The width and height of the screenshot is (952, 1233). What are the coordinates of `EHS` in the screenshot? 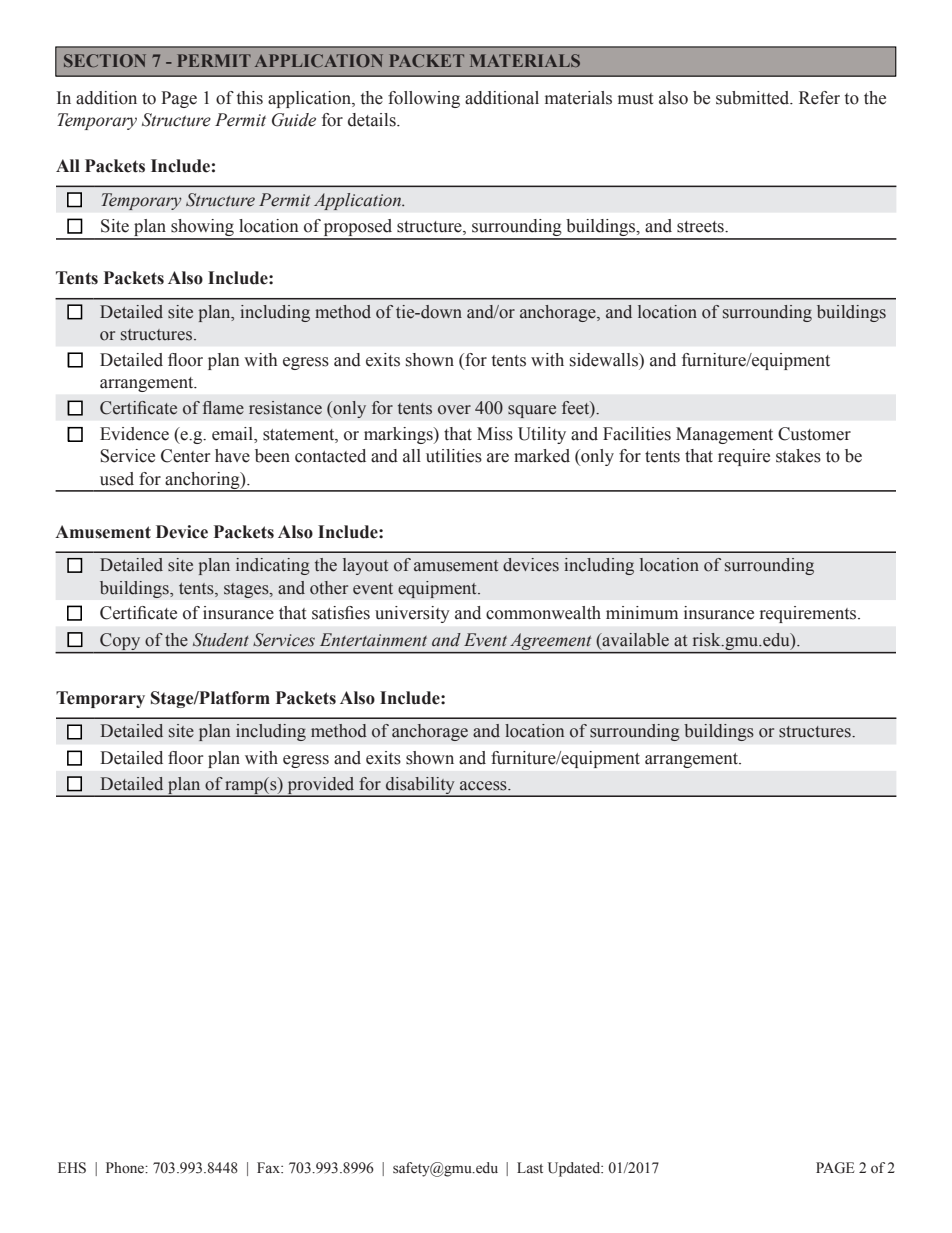 It's located at (72, 1168).
